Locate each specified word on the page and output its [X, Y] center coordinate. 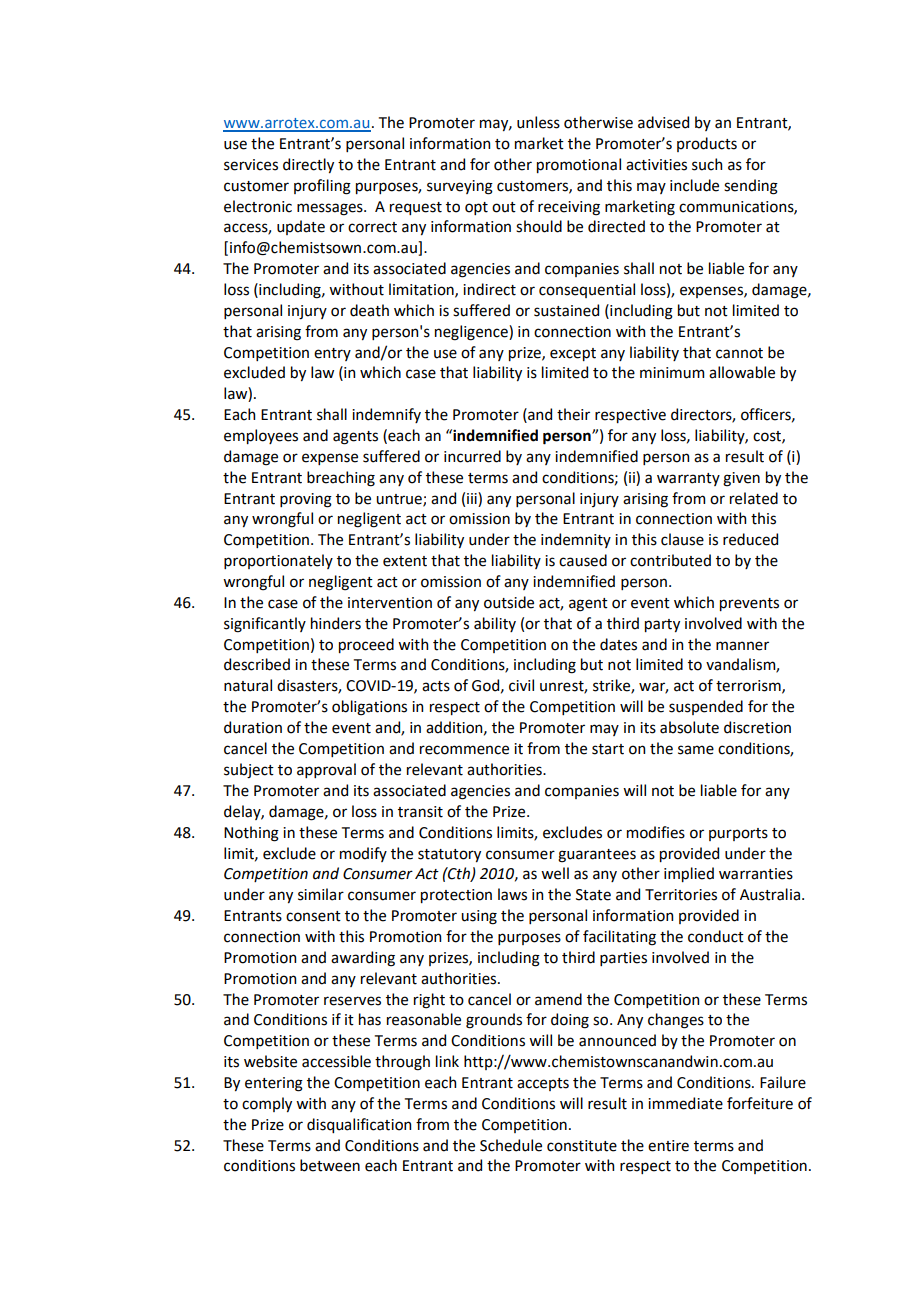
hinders [336, 623]
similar [321, 894]
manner [742, 646]
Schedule [511, 1145]
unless [538, 122]
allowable [742, 372]
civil [521, 685]
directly [308, 165]
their [573, 414]
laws [512, 894]
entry [332, 354]
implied [689, 874]
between [330, 1165]
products [707, 144]
